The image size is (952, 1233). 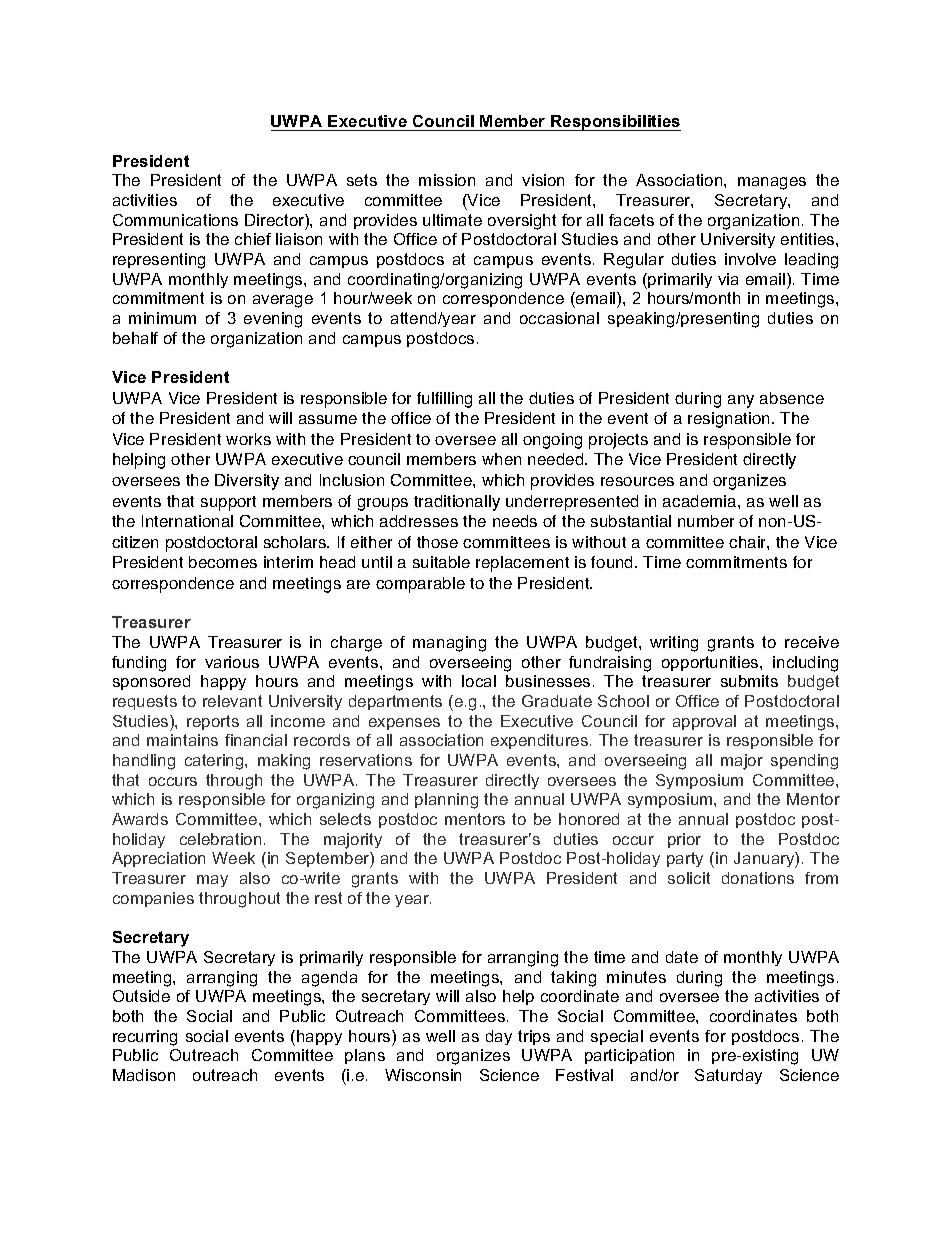 What do you see at coordinates (444, 400) in the screenshot?
I see `fulfilling` at bounding box center [444, 400].
